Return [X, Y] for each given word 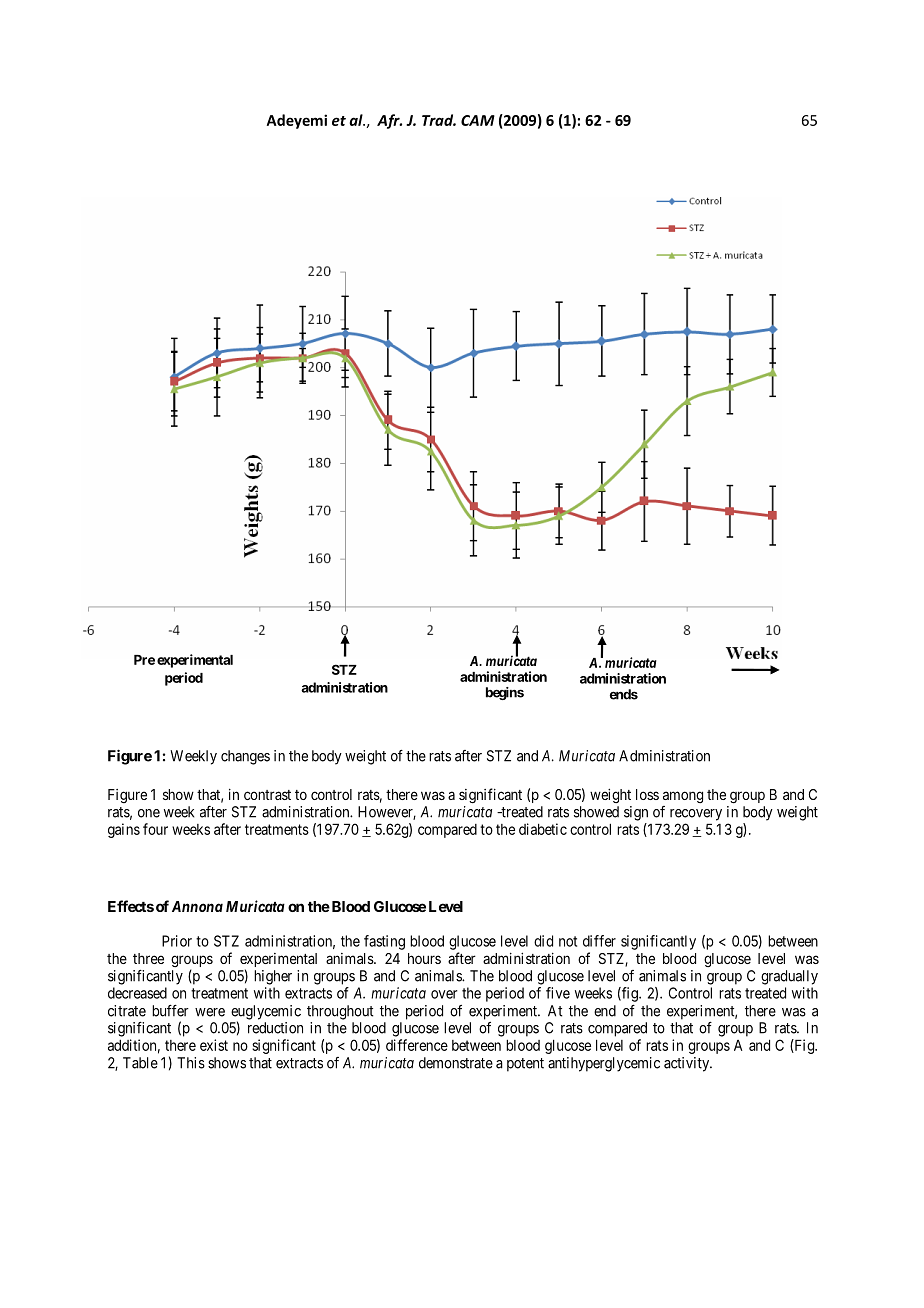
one [149, 813]
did [543, 941]
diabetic [543, 829]
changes [245, 757]
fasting [384, 942]
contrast [267, 795]
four [155, 829]
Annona [197, 906]
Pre [144, 660]
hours [424, 958]
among [683, 797]
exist [214, 1045]
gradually [789, 977]
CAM [478, 120]
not [568, 941]
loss [647, 794]
